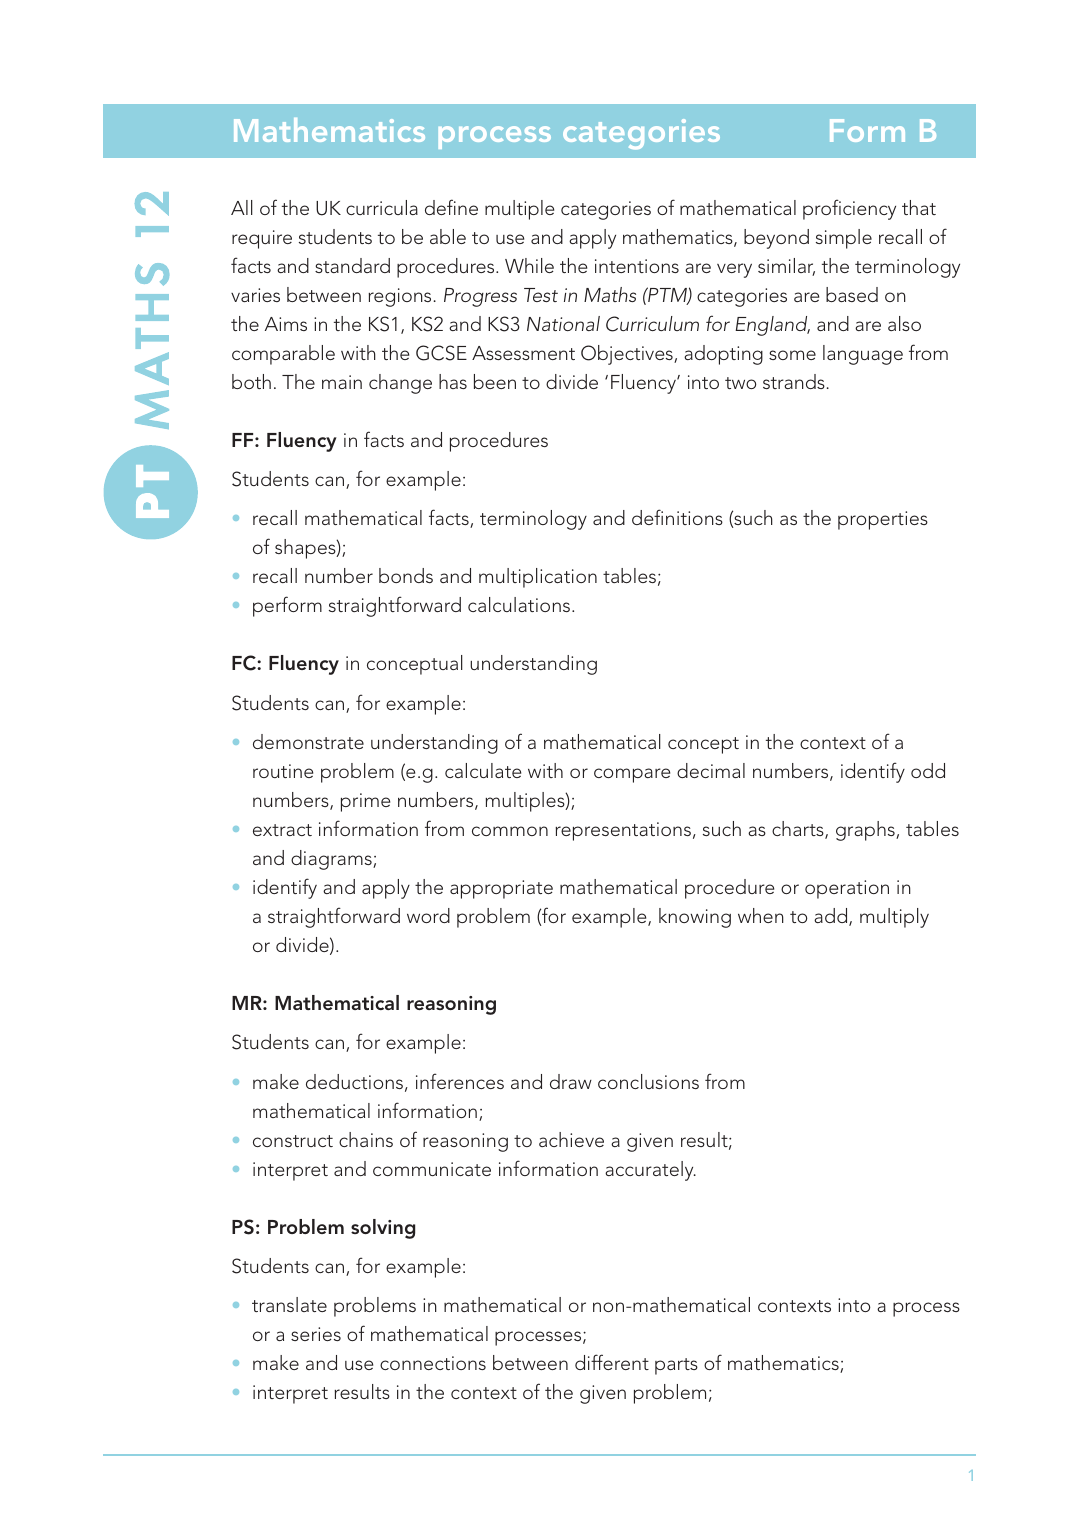 This screenshot has height=1526, width=1079. Describe the element at coordinates (571, 1139) in the screenshot. I see `achieve` at that location.
